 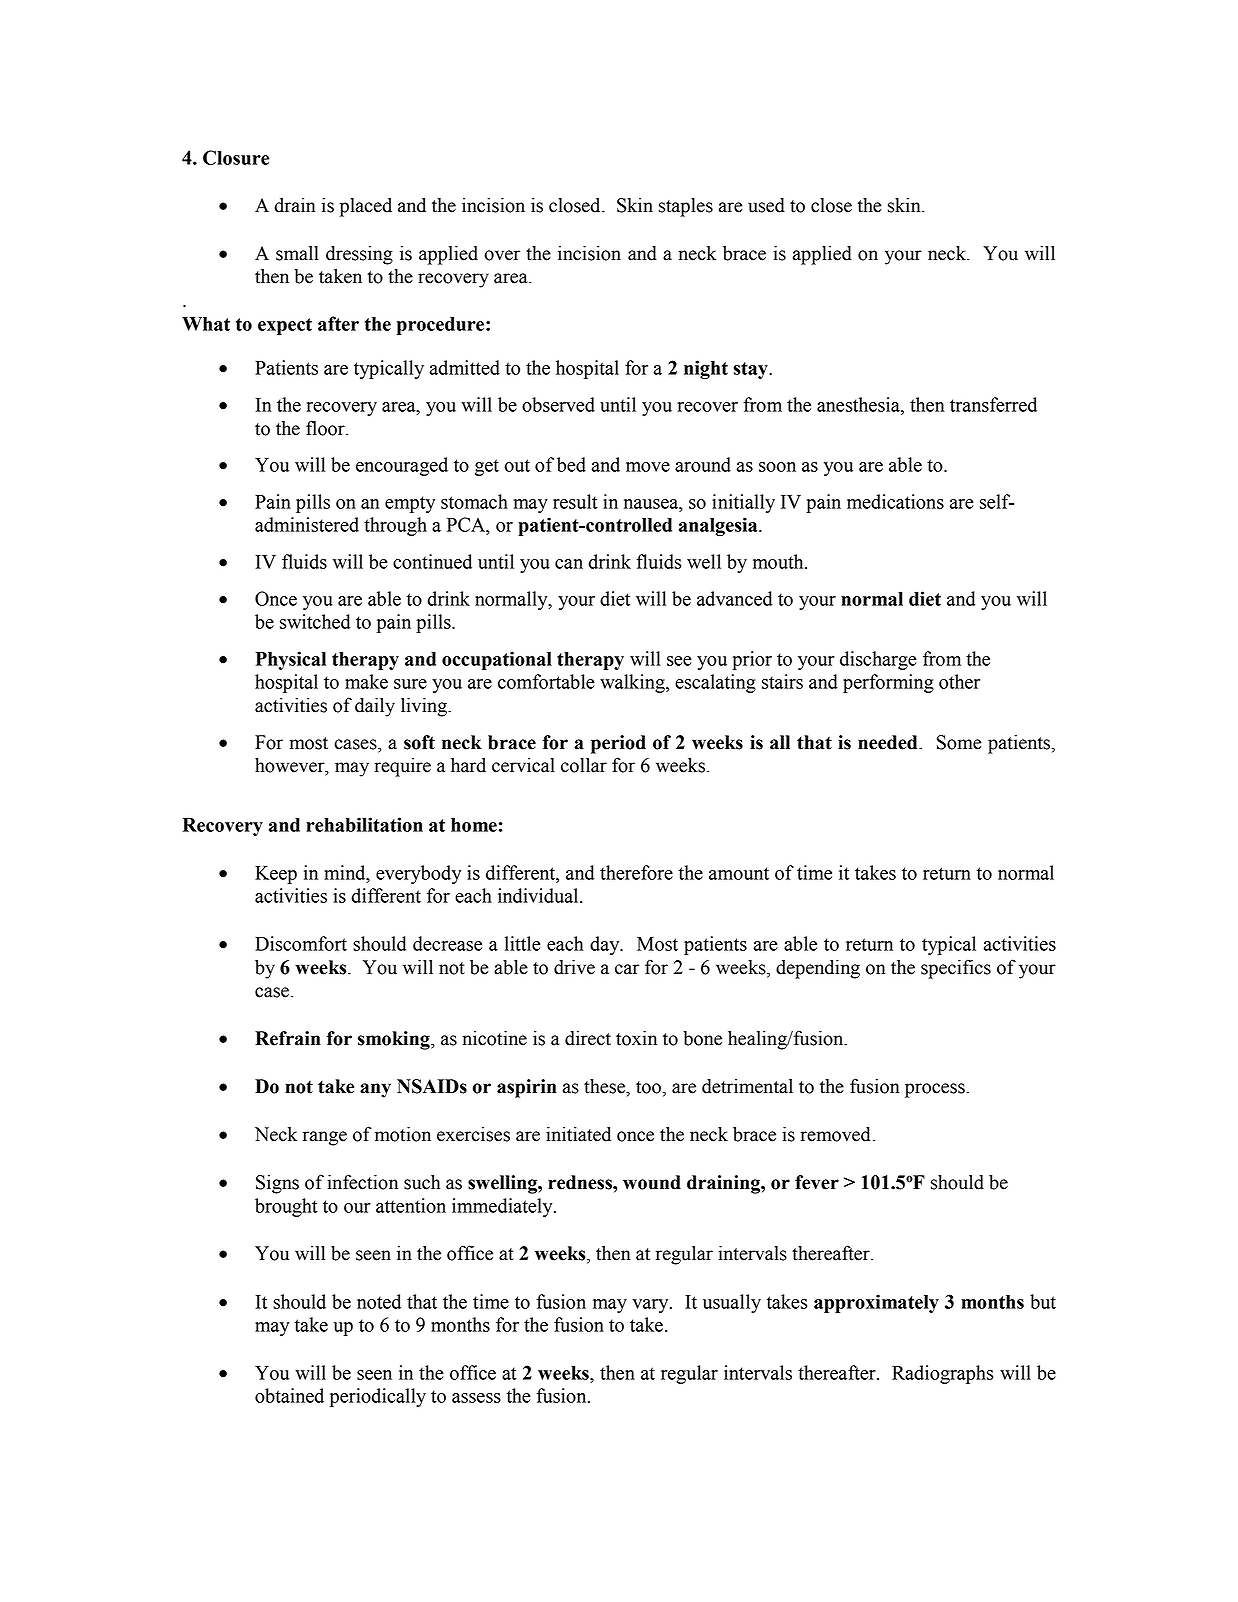 I want to click on rehabilitation, so click(x=364, y=824).
